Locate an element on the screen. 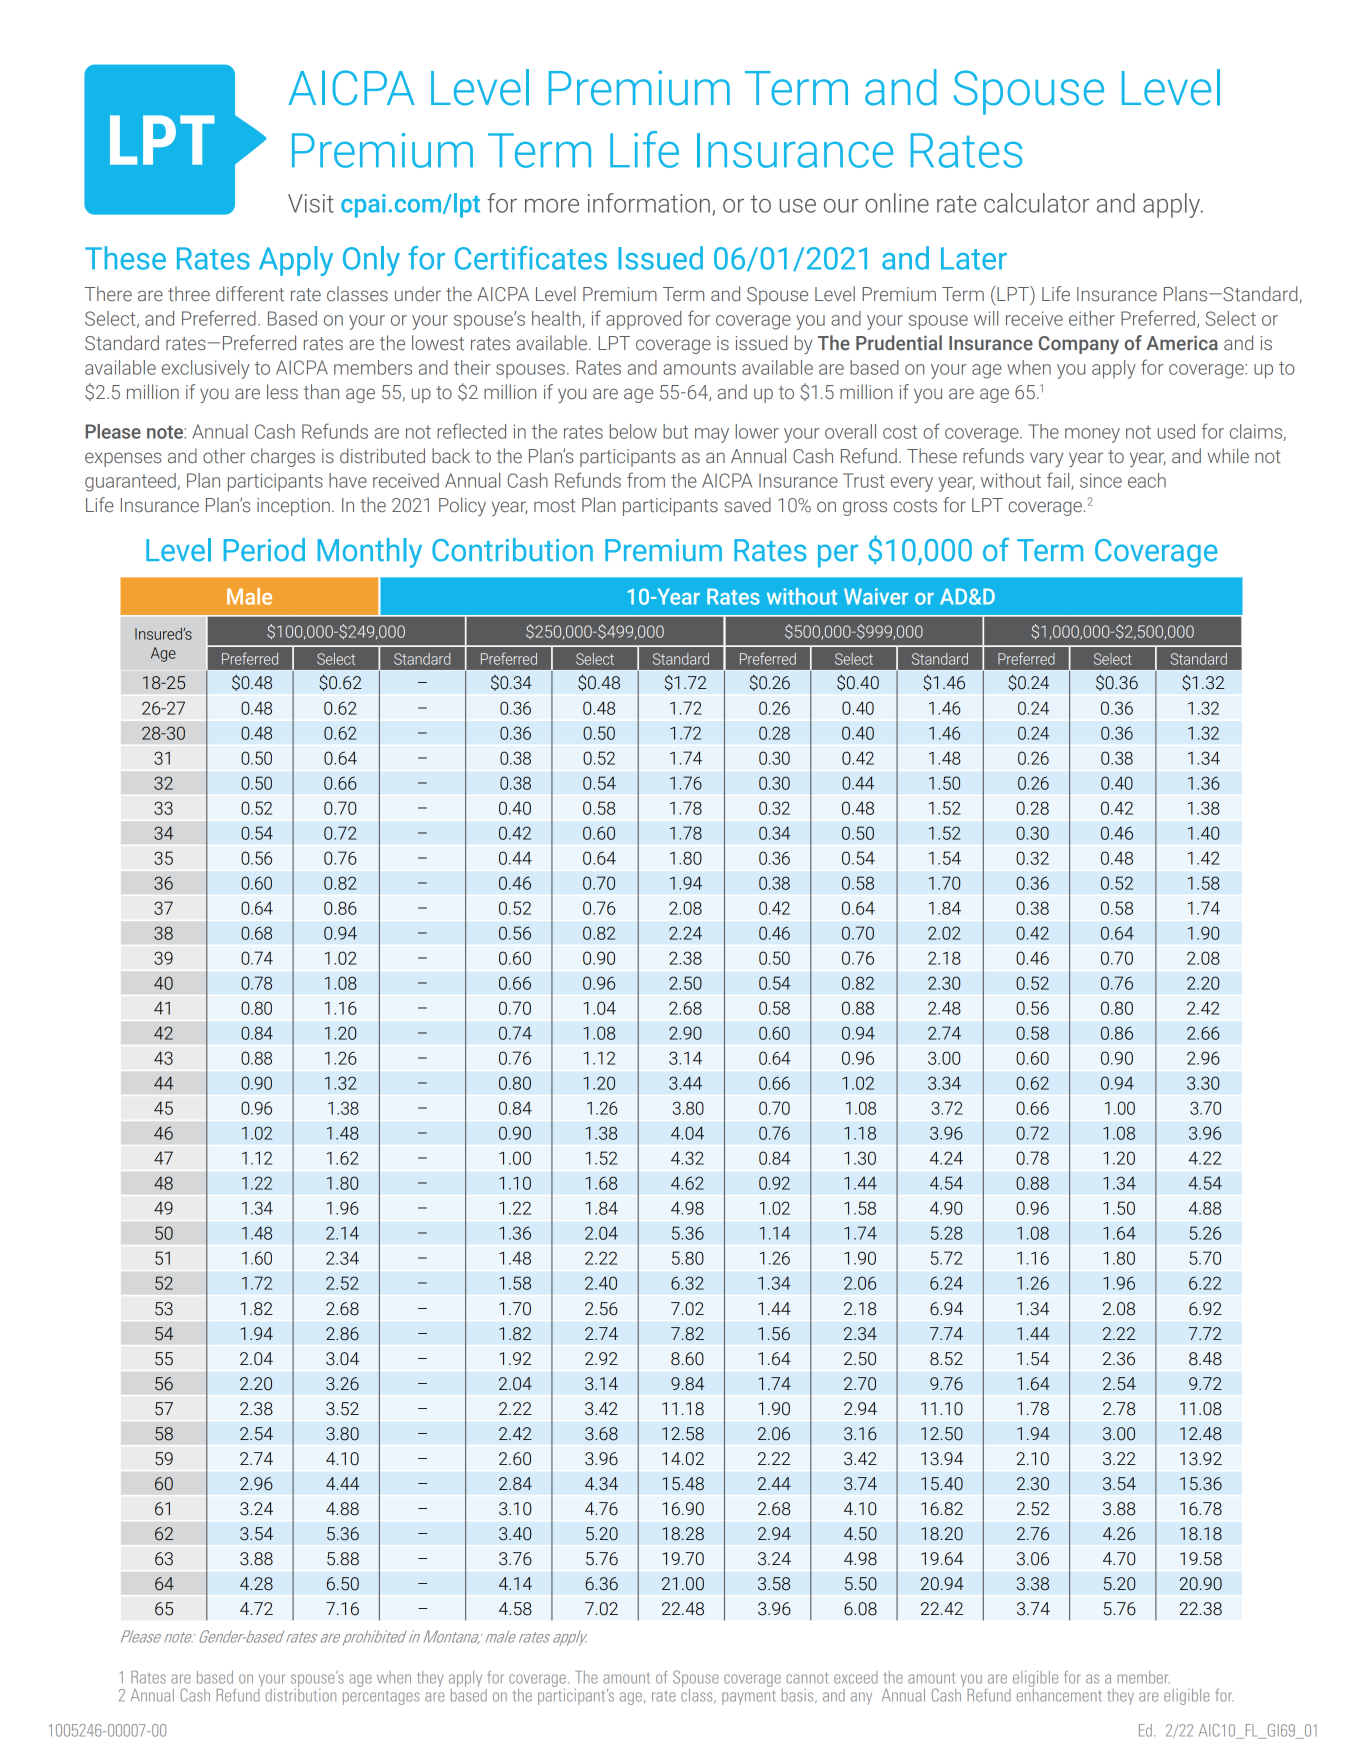  since is located at coordinates (1101, 480).
